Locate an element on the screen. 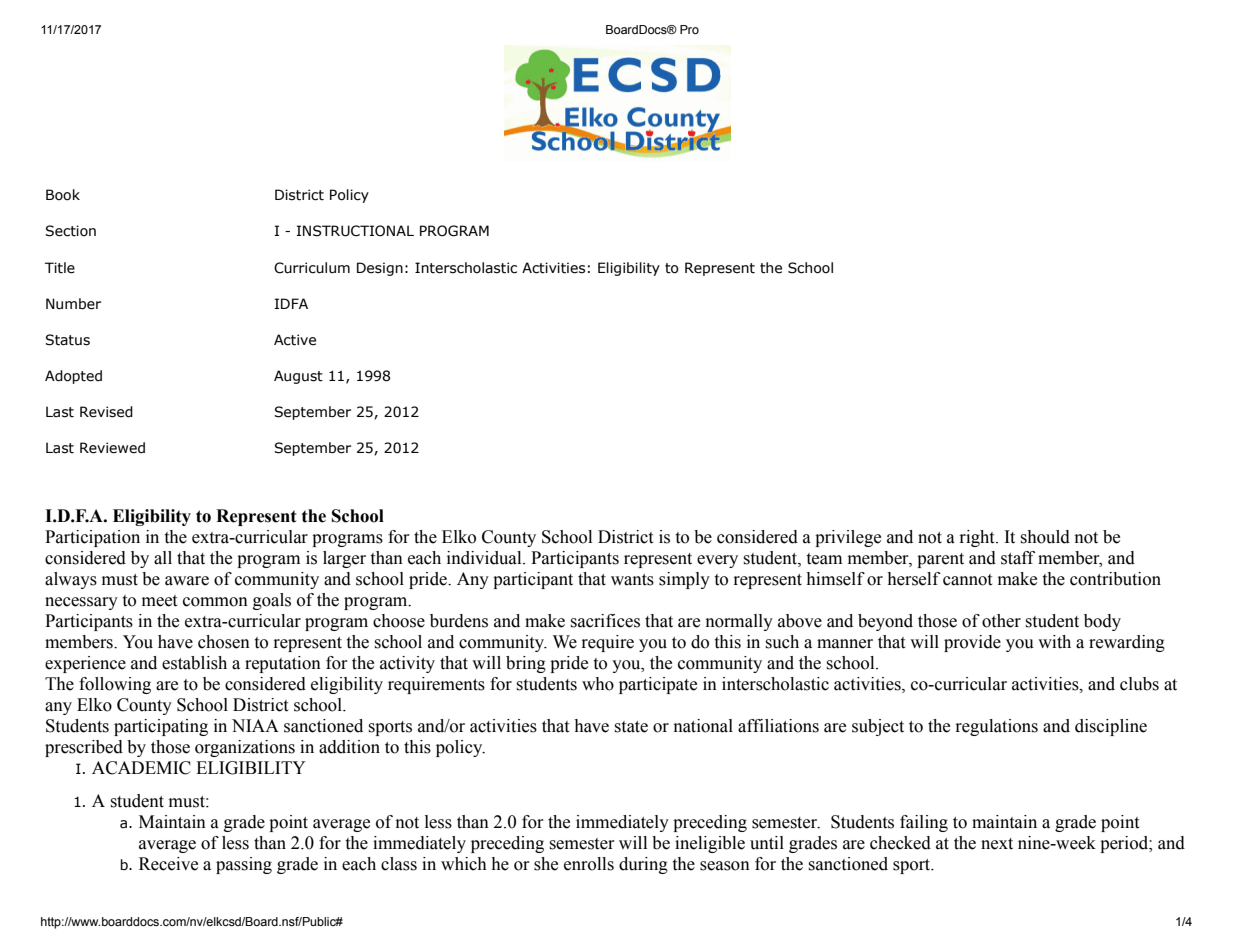  Receive is located at coordinates (168, 864).
